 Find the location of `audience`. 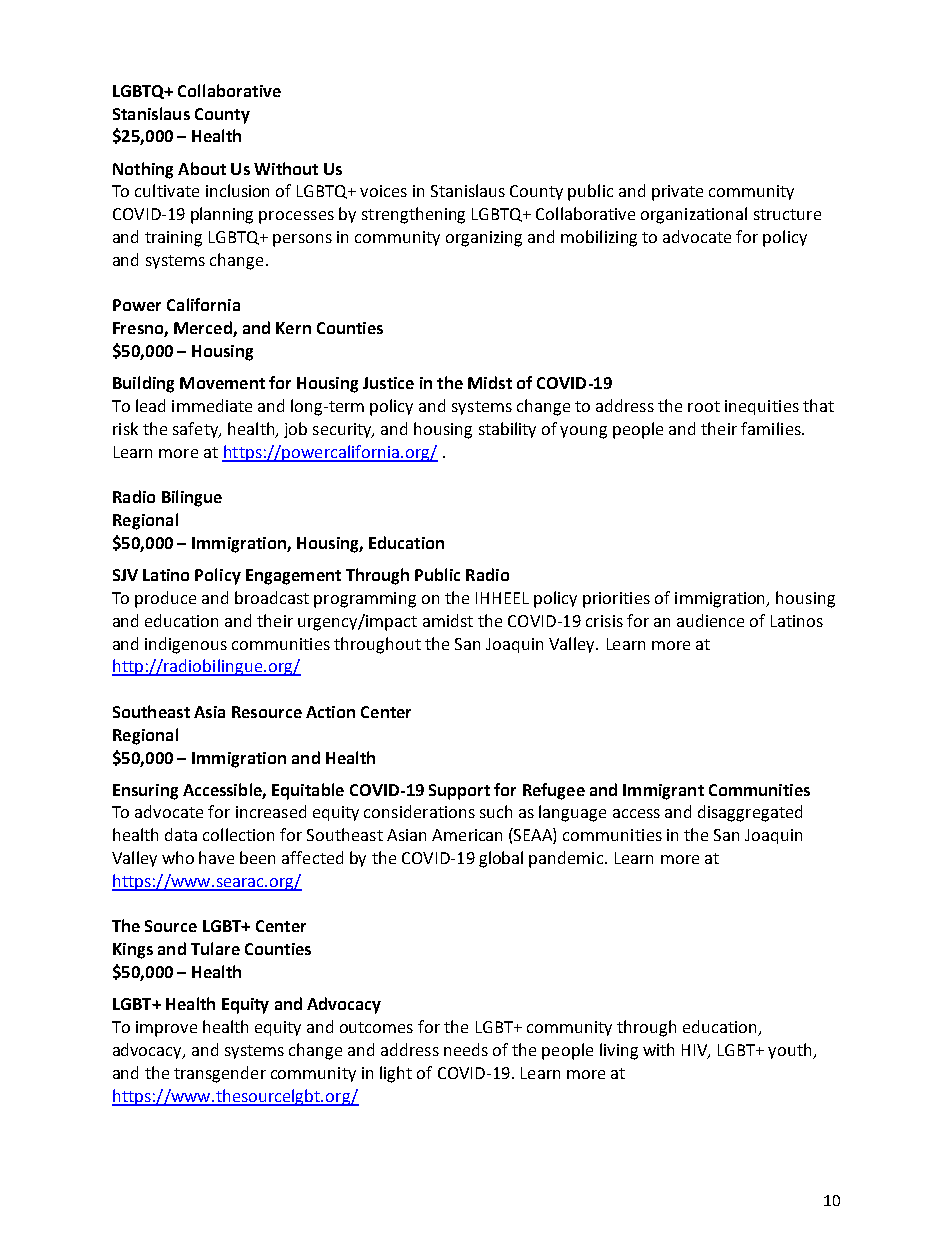

audience is located at coordinates (710, 620).
